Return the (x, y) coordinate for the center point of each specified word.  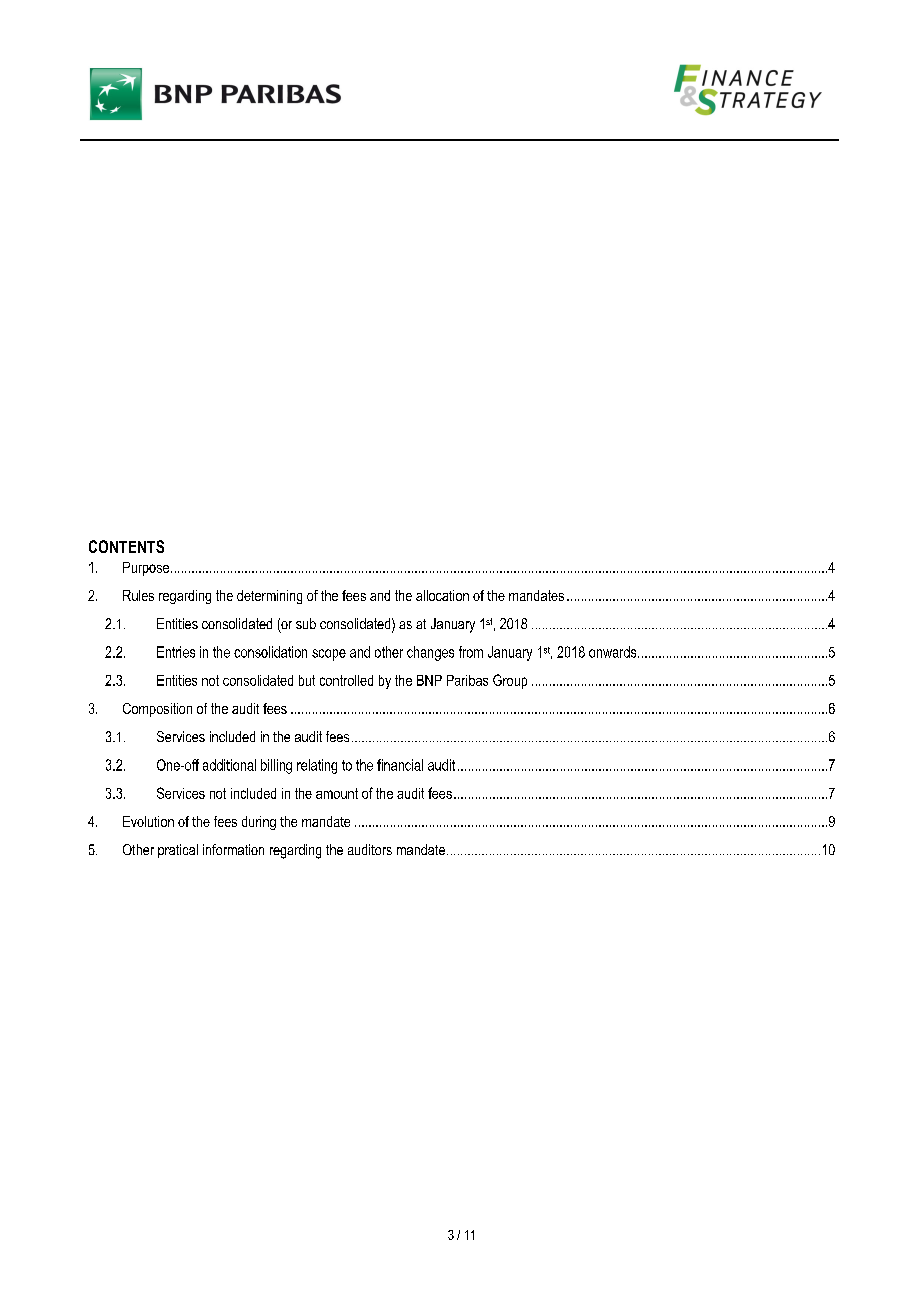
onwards (612, 652)
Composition (157, 710)
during (259, 823)
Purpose (146, 569)
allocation (442, 595)
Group (510, 681)
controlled (346, 680)
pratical (178, 851)
